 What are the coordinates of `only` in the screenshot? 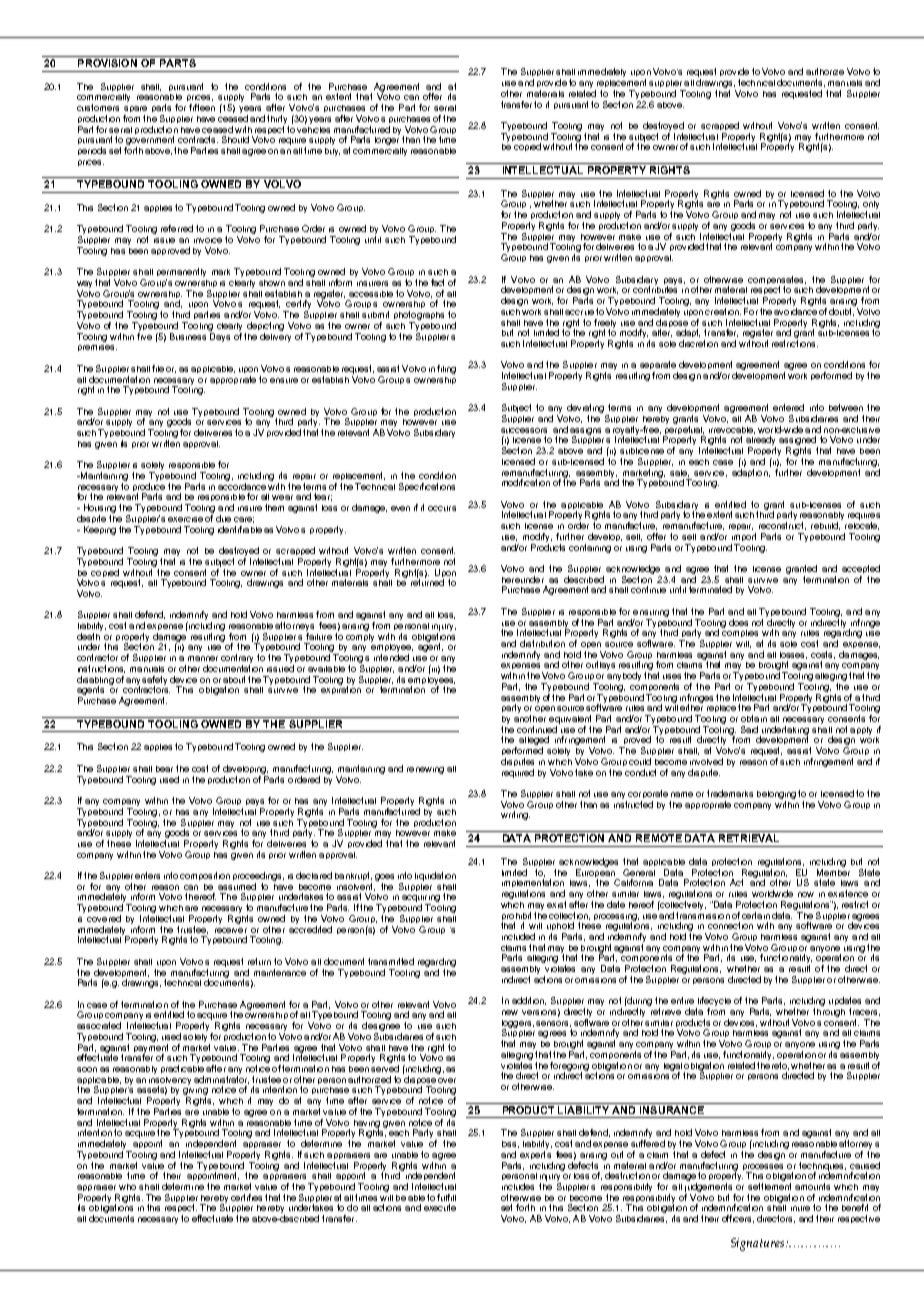 It's located at (871, 206).
